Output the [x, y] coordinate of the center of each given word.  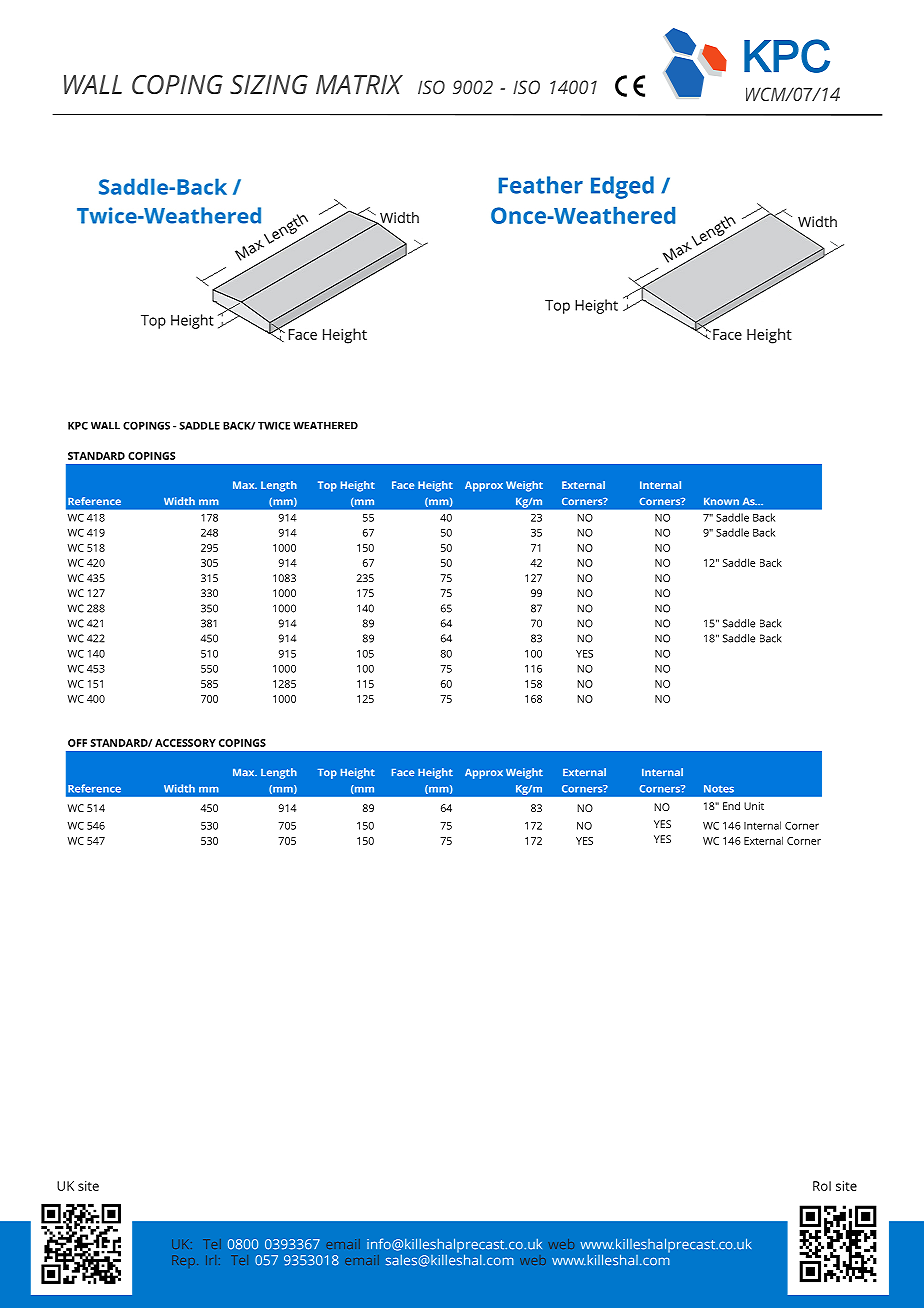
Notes [719, 789]
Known [721, 501]
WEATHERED [325, 425]
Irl [211, 1260]
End [731, 806]
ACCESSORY [185, 743]
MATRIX [359, 84]
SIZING [269, 84]
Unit [754, 806]
